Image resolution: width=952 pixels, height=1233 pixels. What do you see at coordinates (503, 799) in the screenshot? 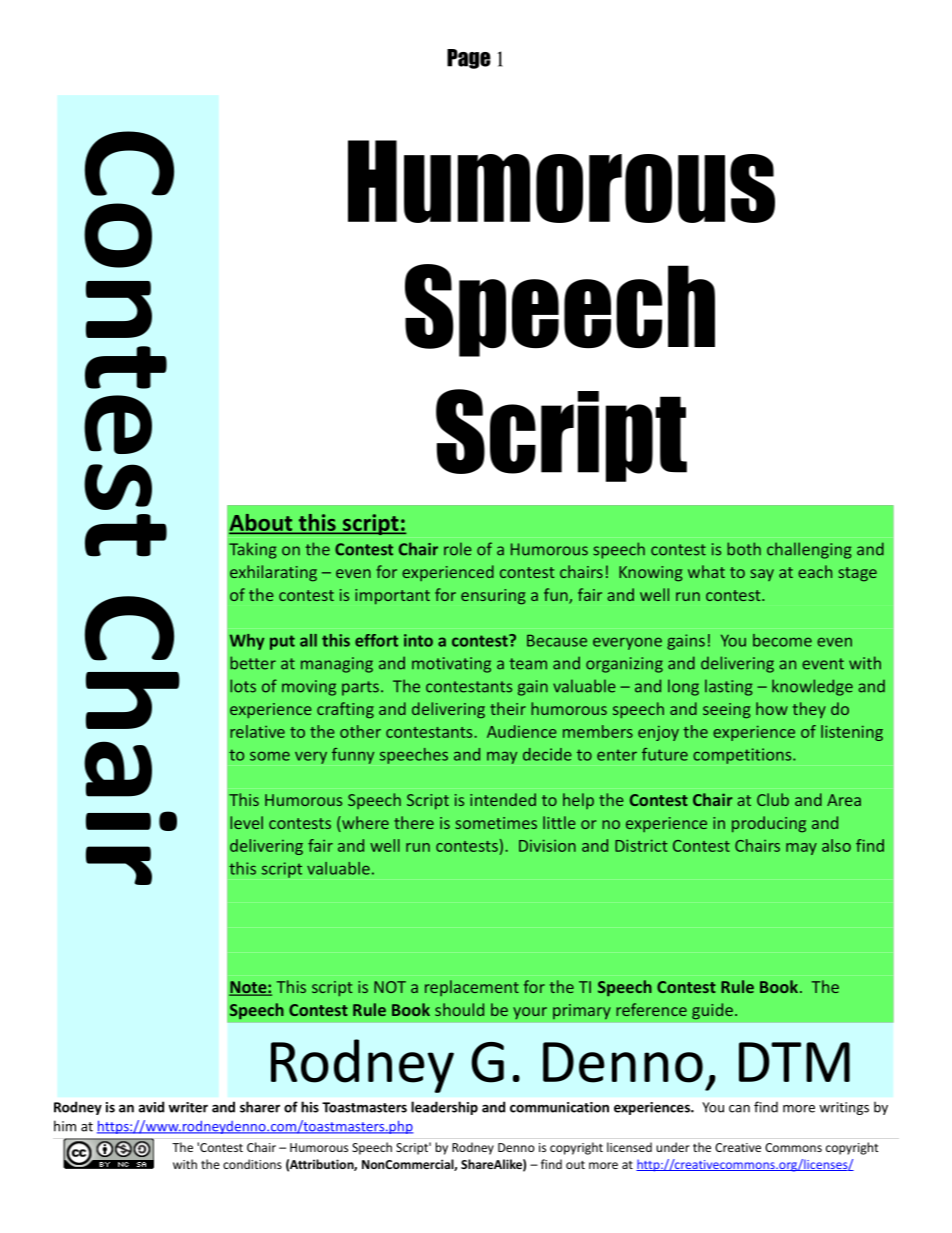
I see `intended` at bounding box center [503, 799].
